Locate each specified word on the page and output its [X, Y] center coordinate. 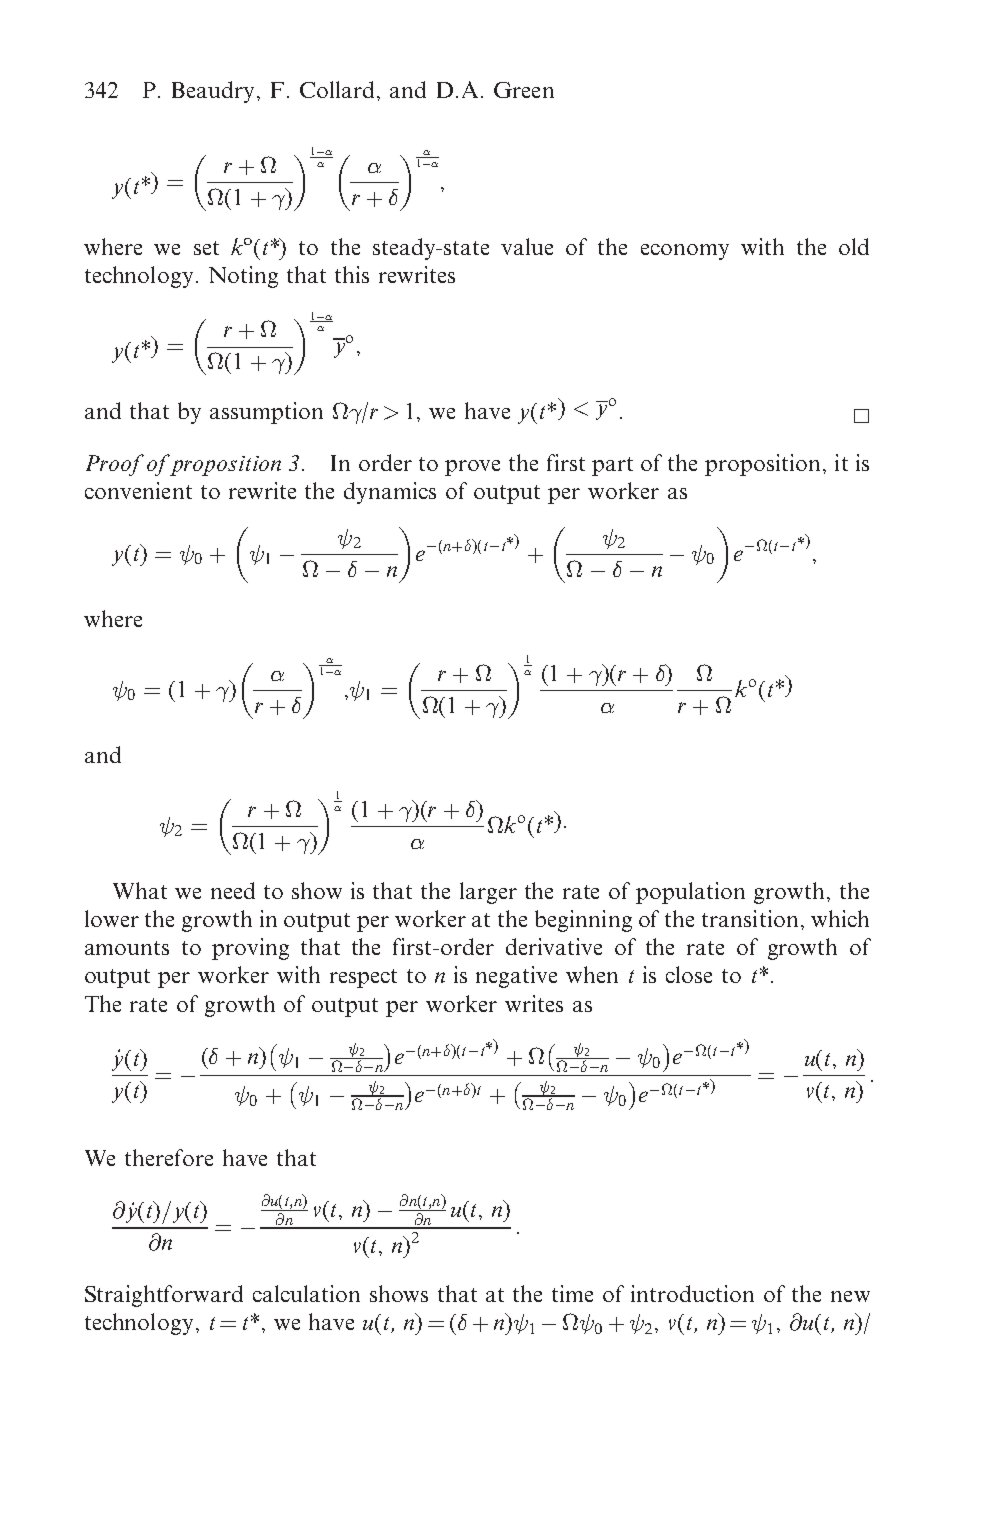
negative [516, 977]
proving [250, 949]
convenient [138, 490]
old [854, 246]
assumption [266, 413]
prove [472, 468]
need [233, 890]
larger [488, 893]
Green [524, 90]
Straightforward [164, 1296]
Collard [337, 89]
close [689, 974]
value [527, 246]
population [690, 893]
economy [685, 252]
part [612, 466]
